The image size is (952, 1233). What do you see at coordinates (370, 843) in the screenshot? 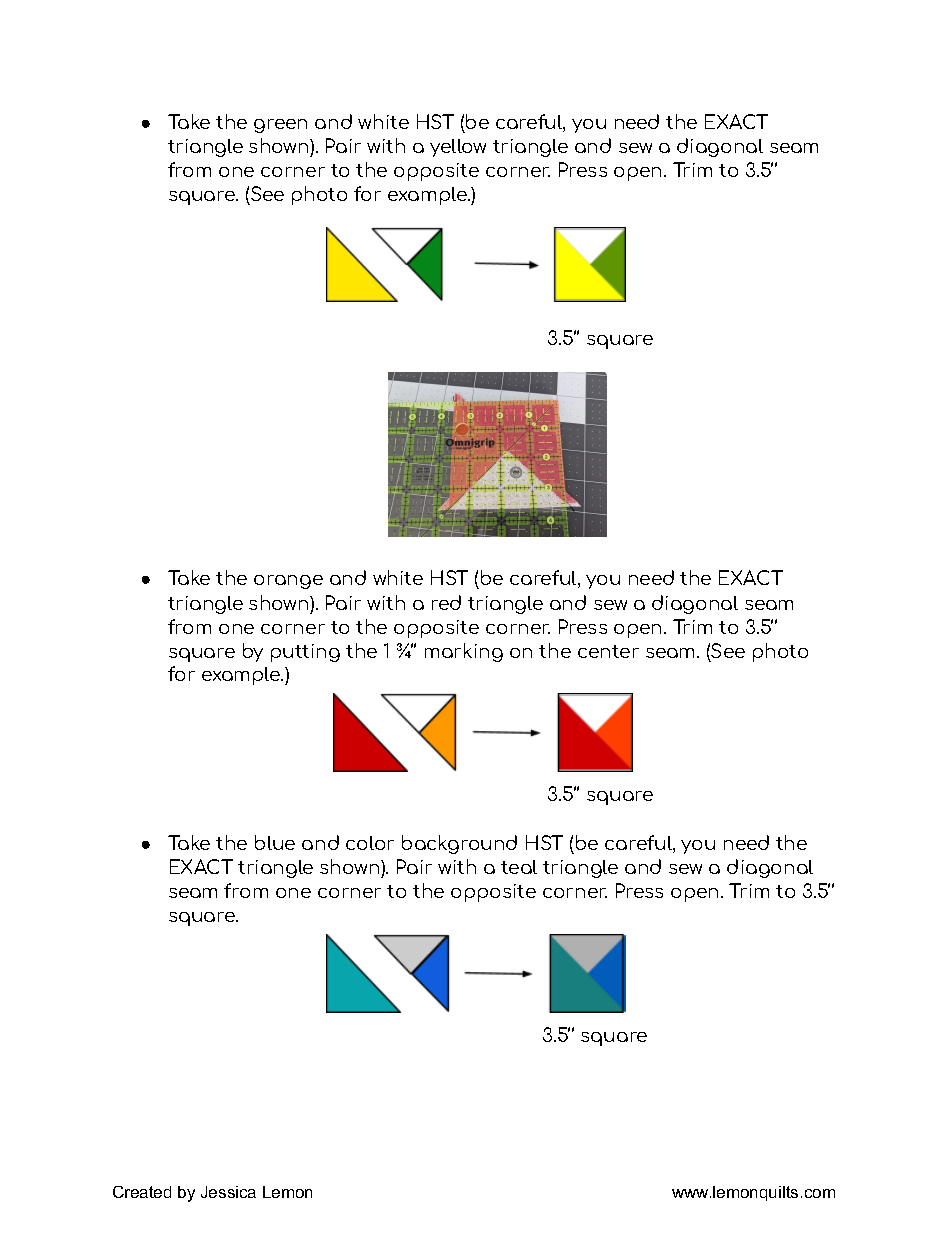
I see `color` at bounding box center [370, 843].
